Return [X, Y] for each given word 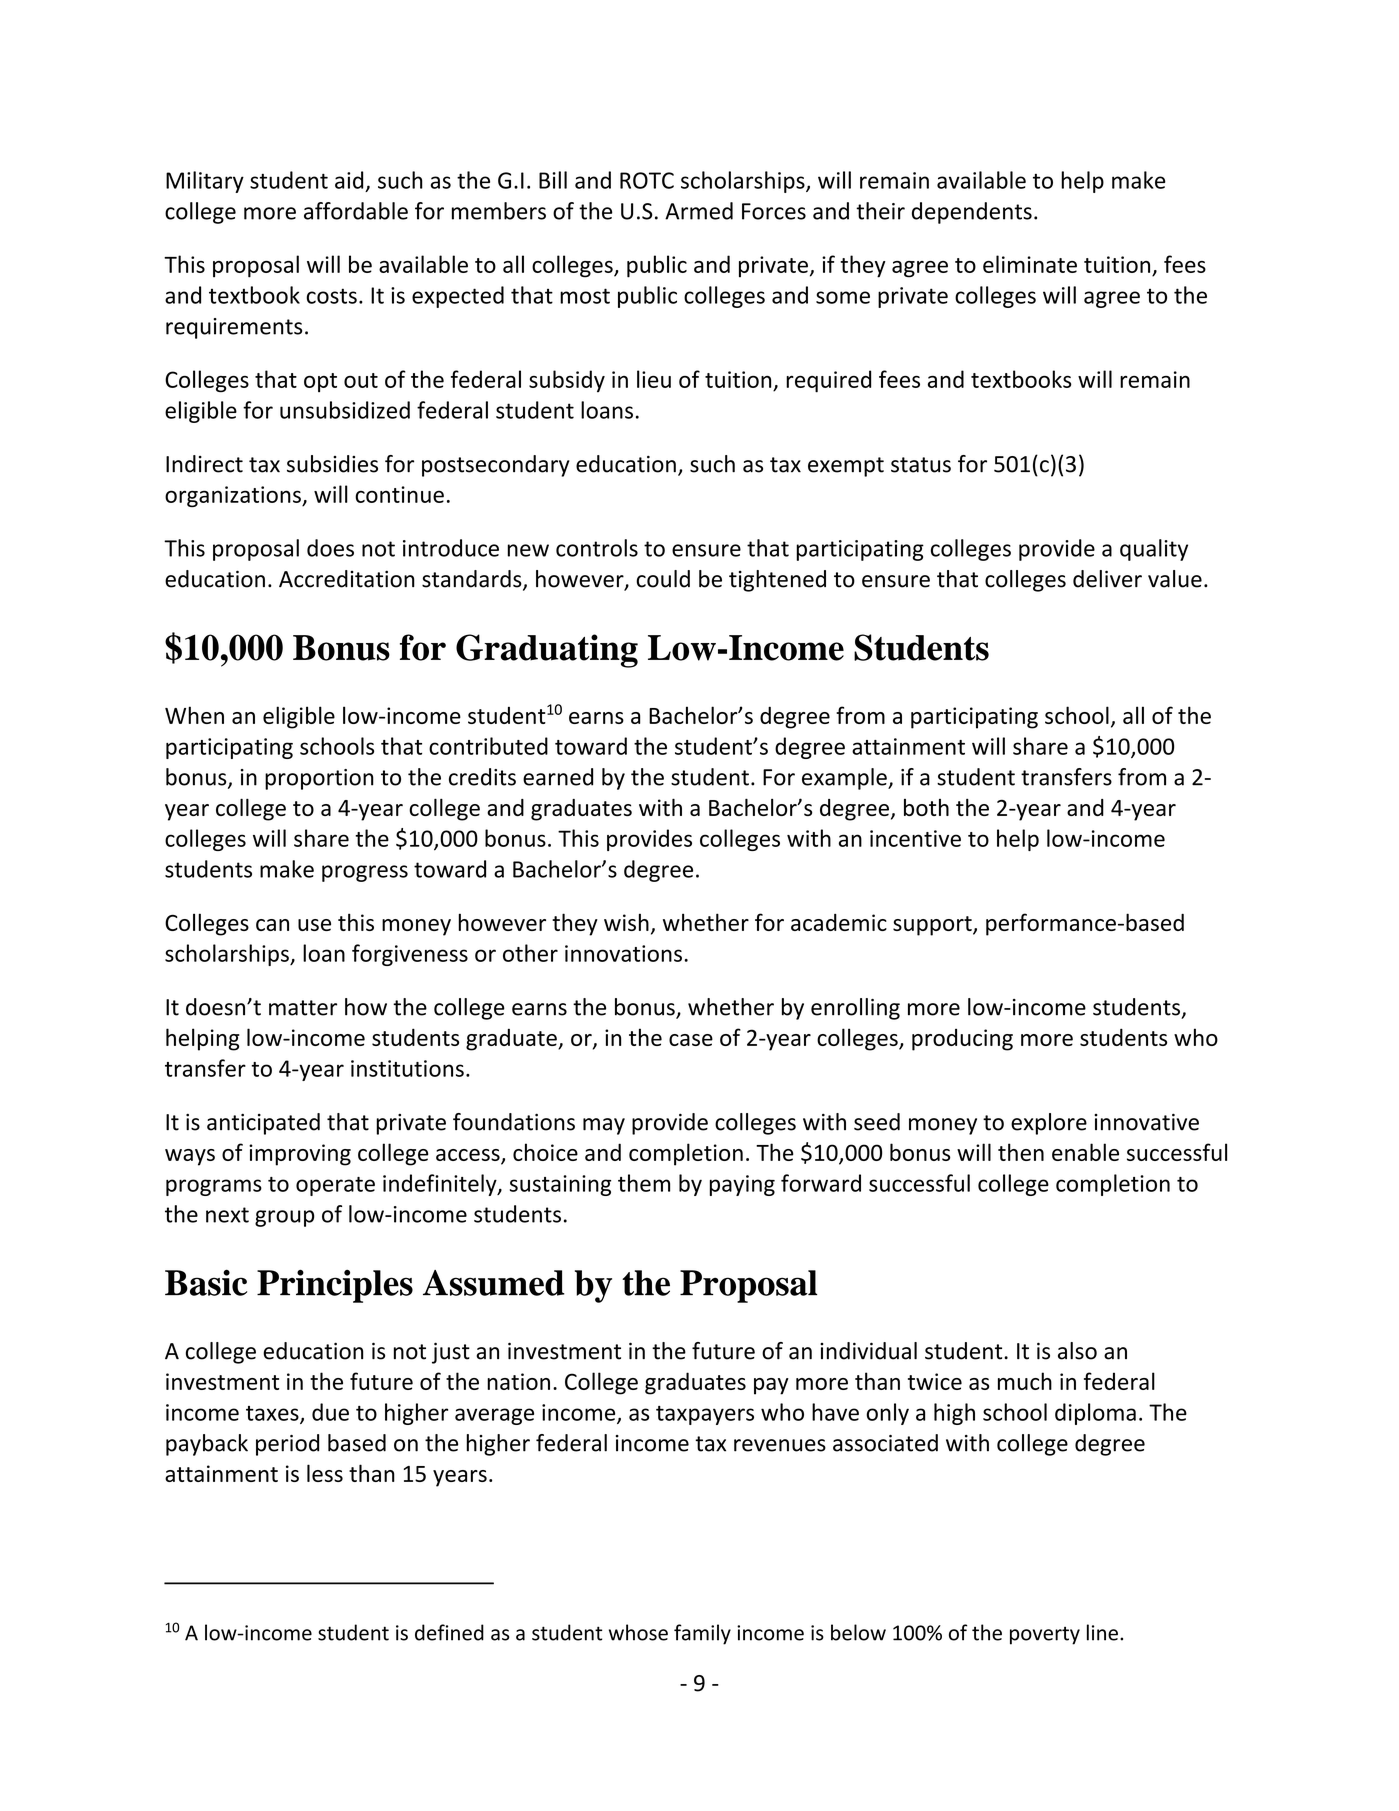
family [702, 1634]
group [285, 1218]
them [644, 1183]
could [663, 579]
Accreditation [347, 579]
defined [449, 1632]
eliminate [1030, 264]
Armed [699, 211]
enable [1085, 1152]
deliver [1107, 579]
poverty [1045, 1636]
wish [626, 922]
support [933, 926]
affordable [356, 211]
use [314, 925]
